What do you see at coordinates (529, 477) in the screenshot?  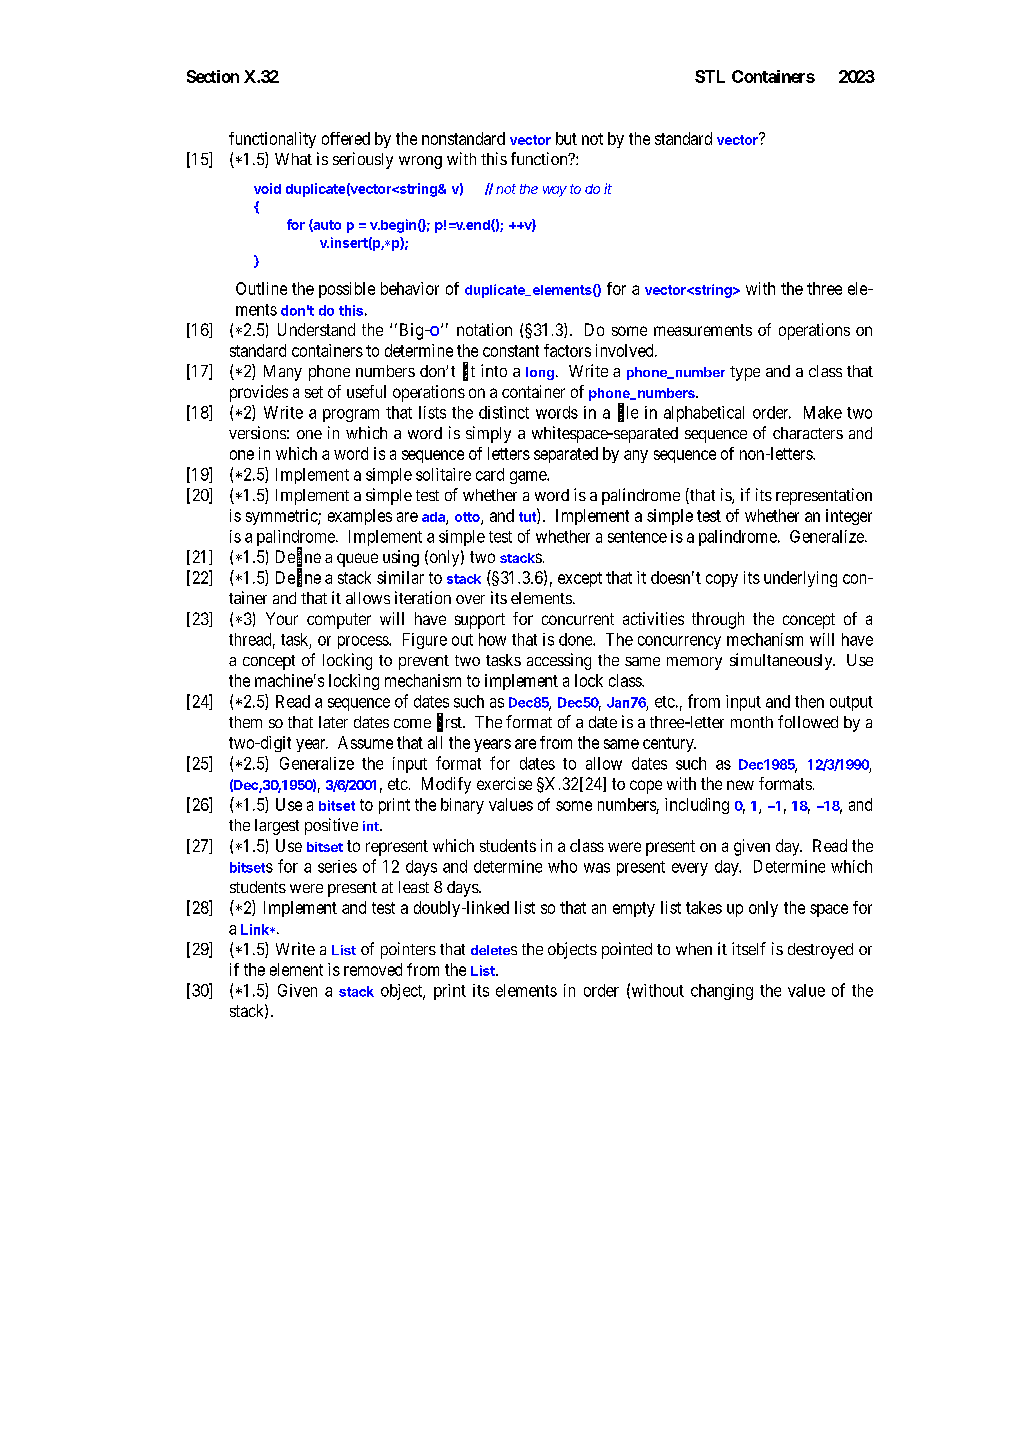 I see `game` at bounding box center [529, 477].
